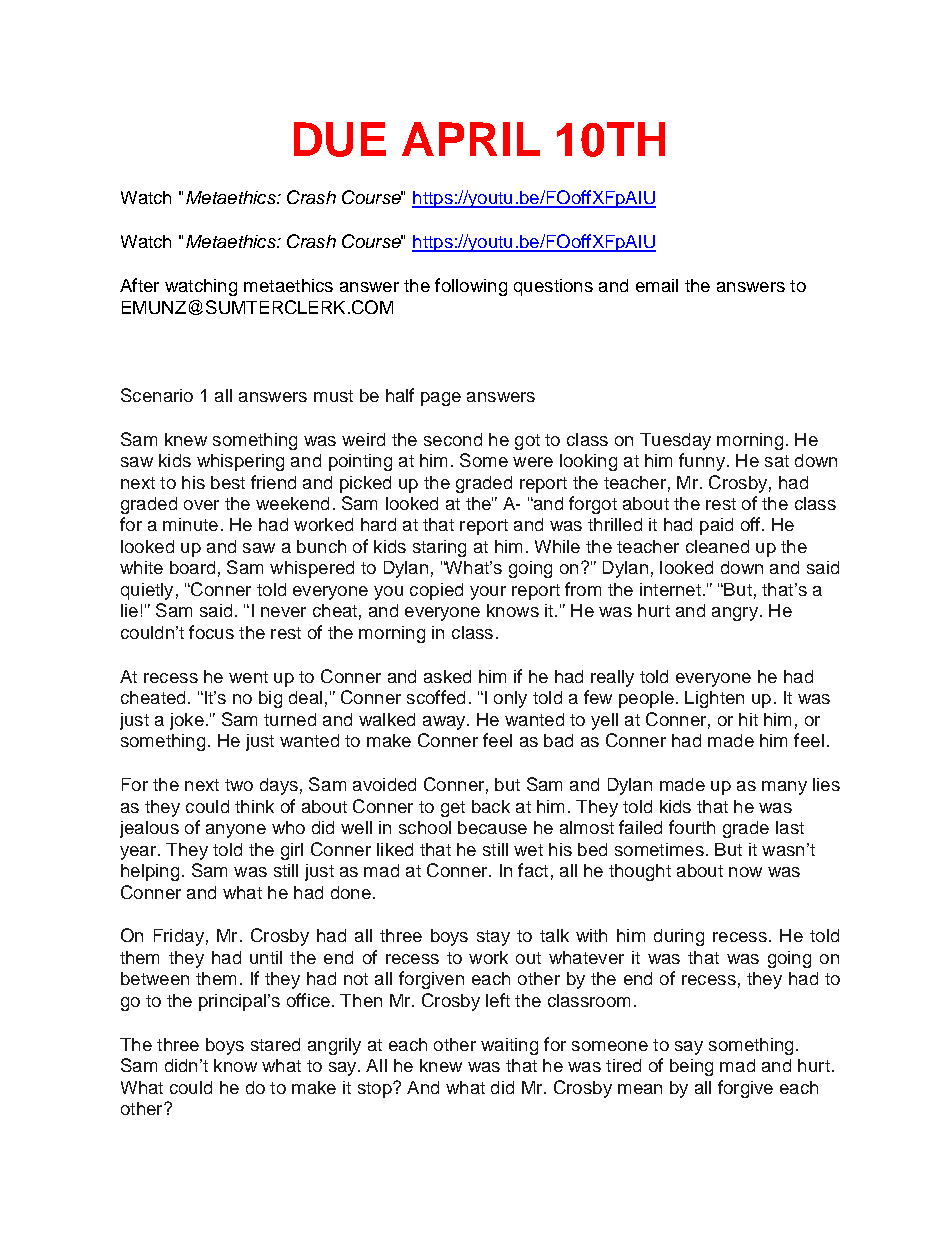 The width and height of the document is (952, 1233). What do you see at coordinates (275, 1044) in the document?
I see `stared` at bounding box center [275, 1044].
